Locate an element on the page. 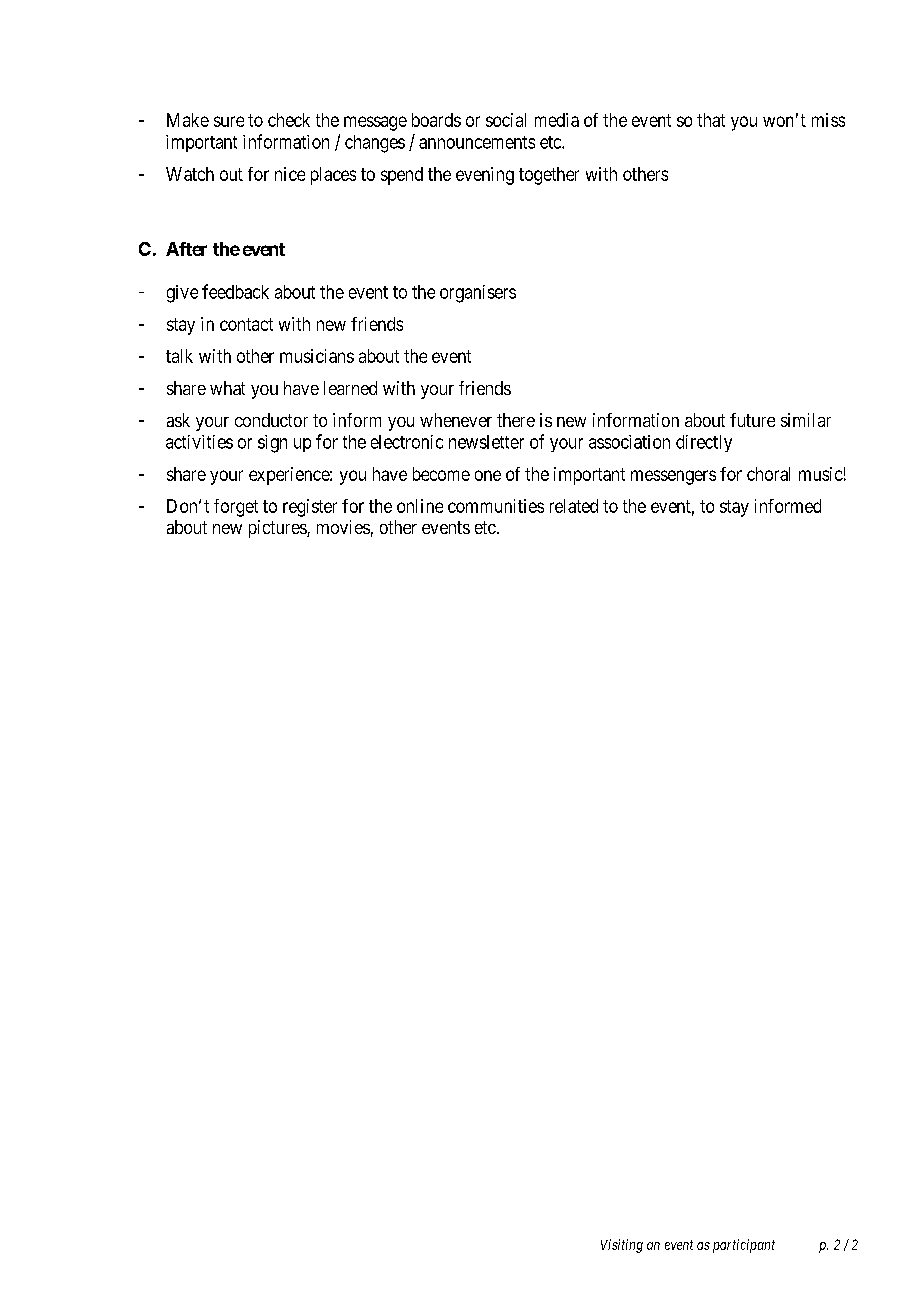  communities is located at coordinates (496, 506).
